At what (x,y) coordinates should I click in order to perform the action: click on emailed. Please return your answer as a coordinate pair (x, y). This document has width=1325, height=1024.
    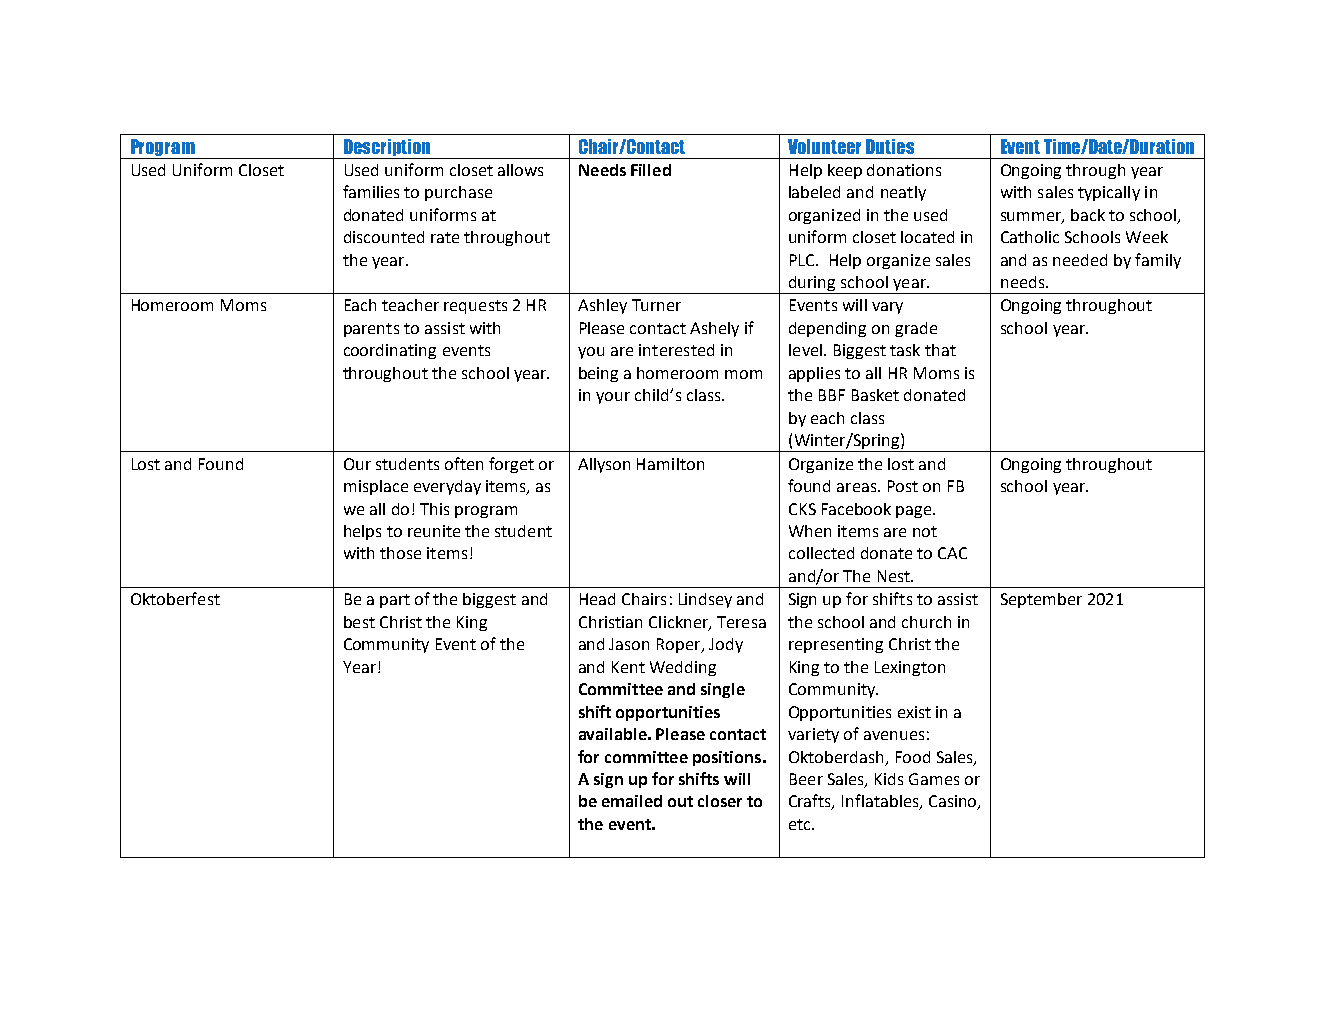
    Looking at the image, I should click on (632, 801).
